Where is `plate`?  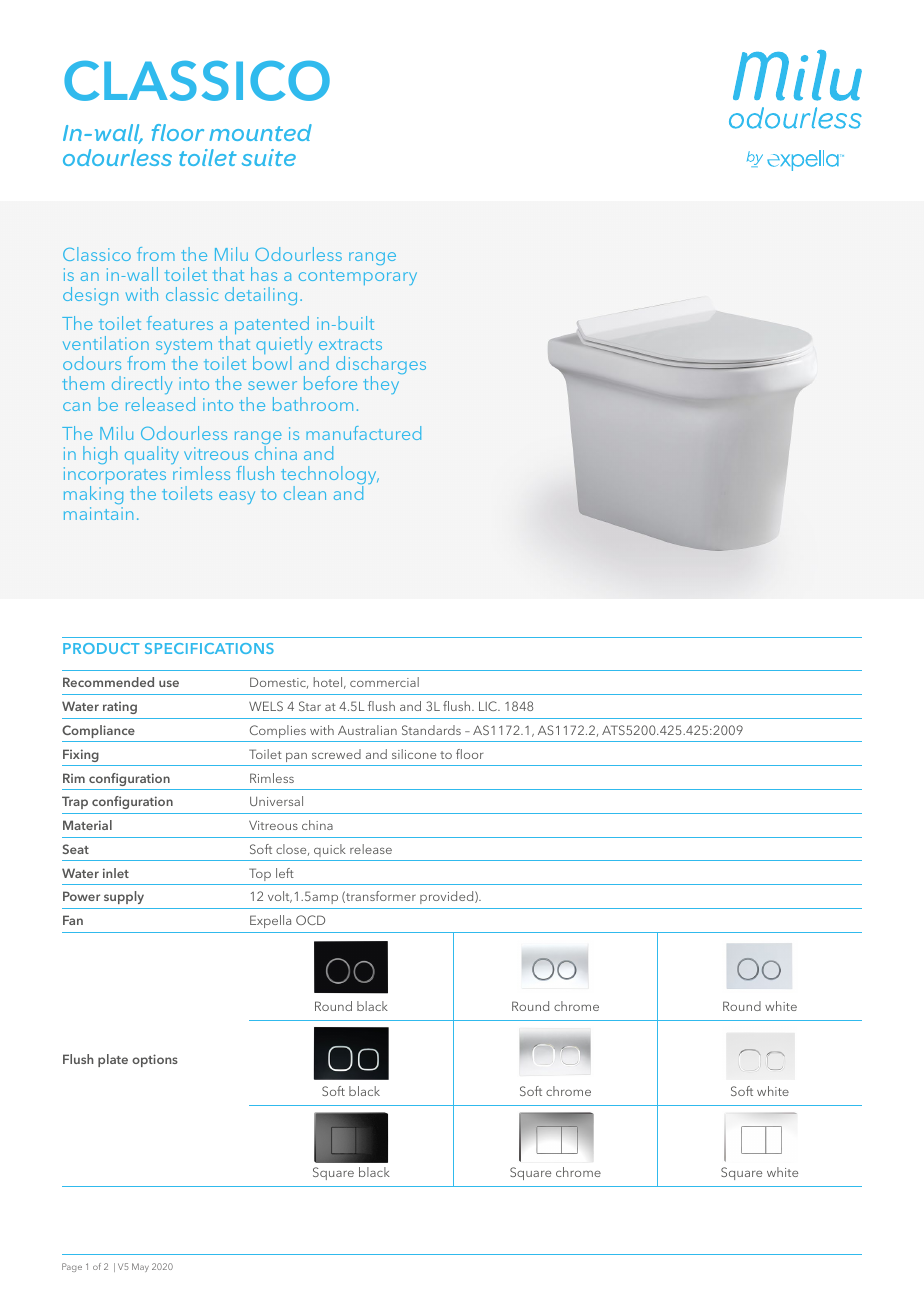 plate is located at coordinates (113, 1060).
